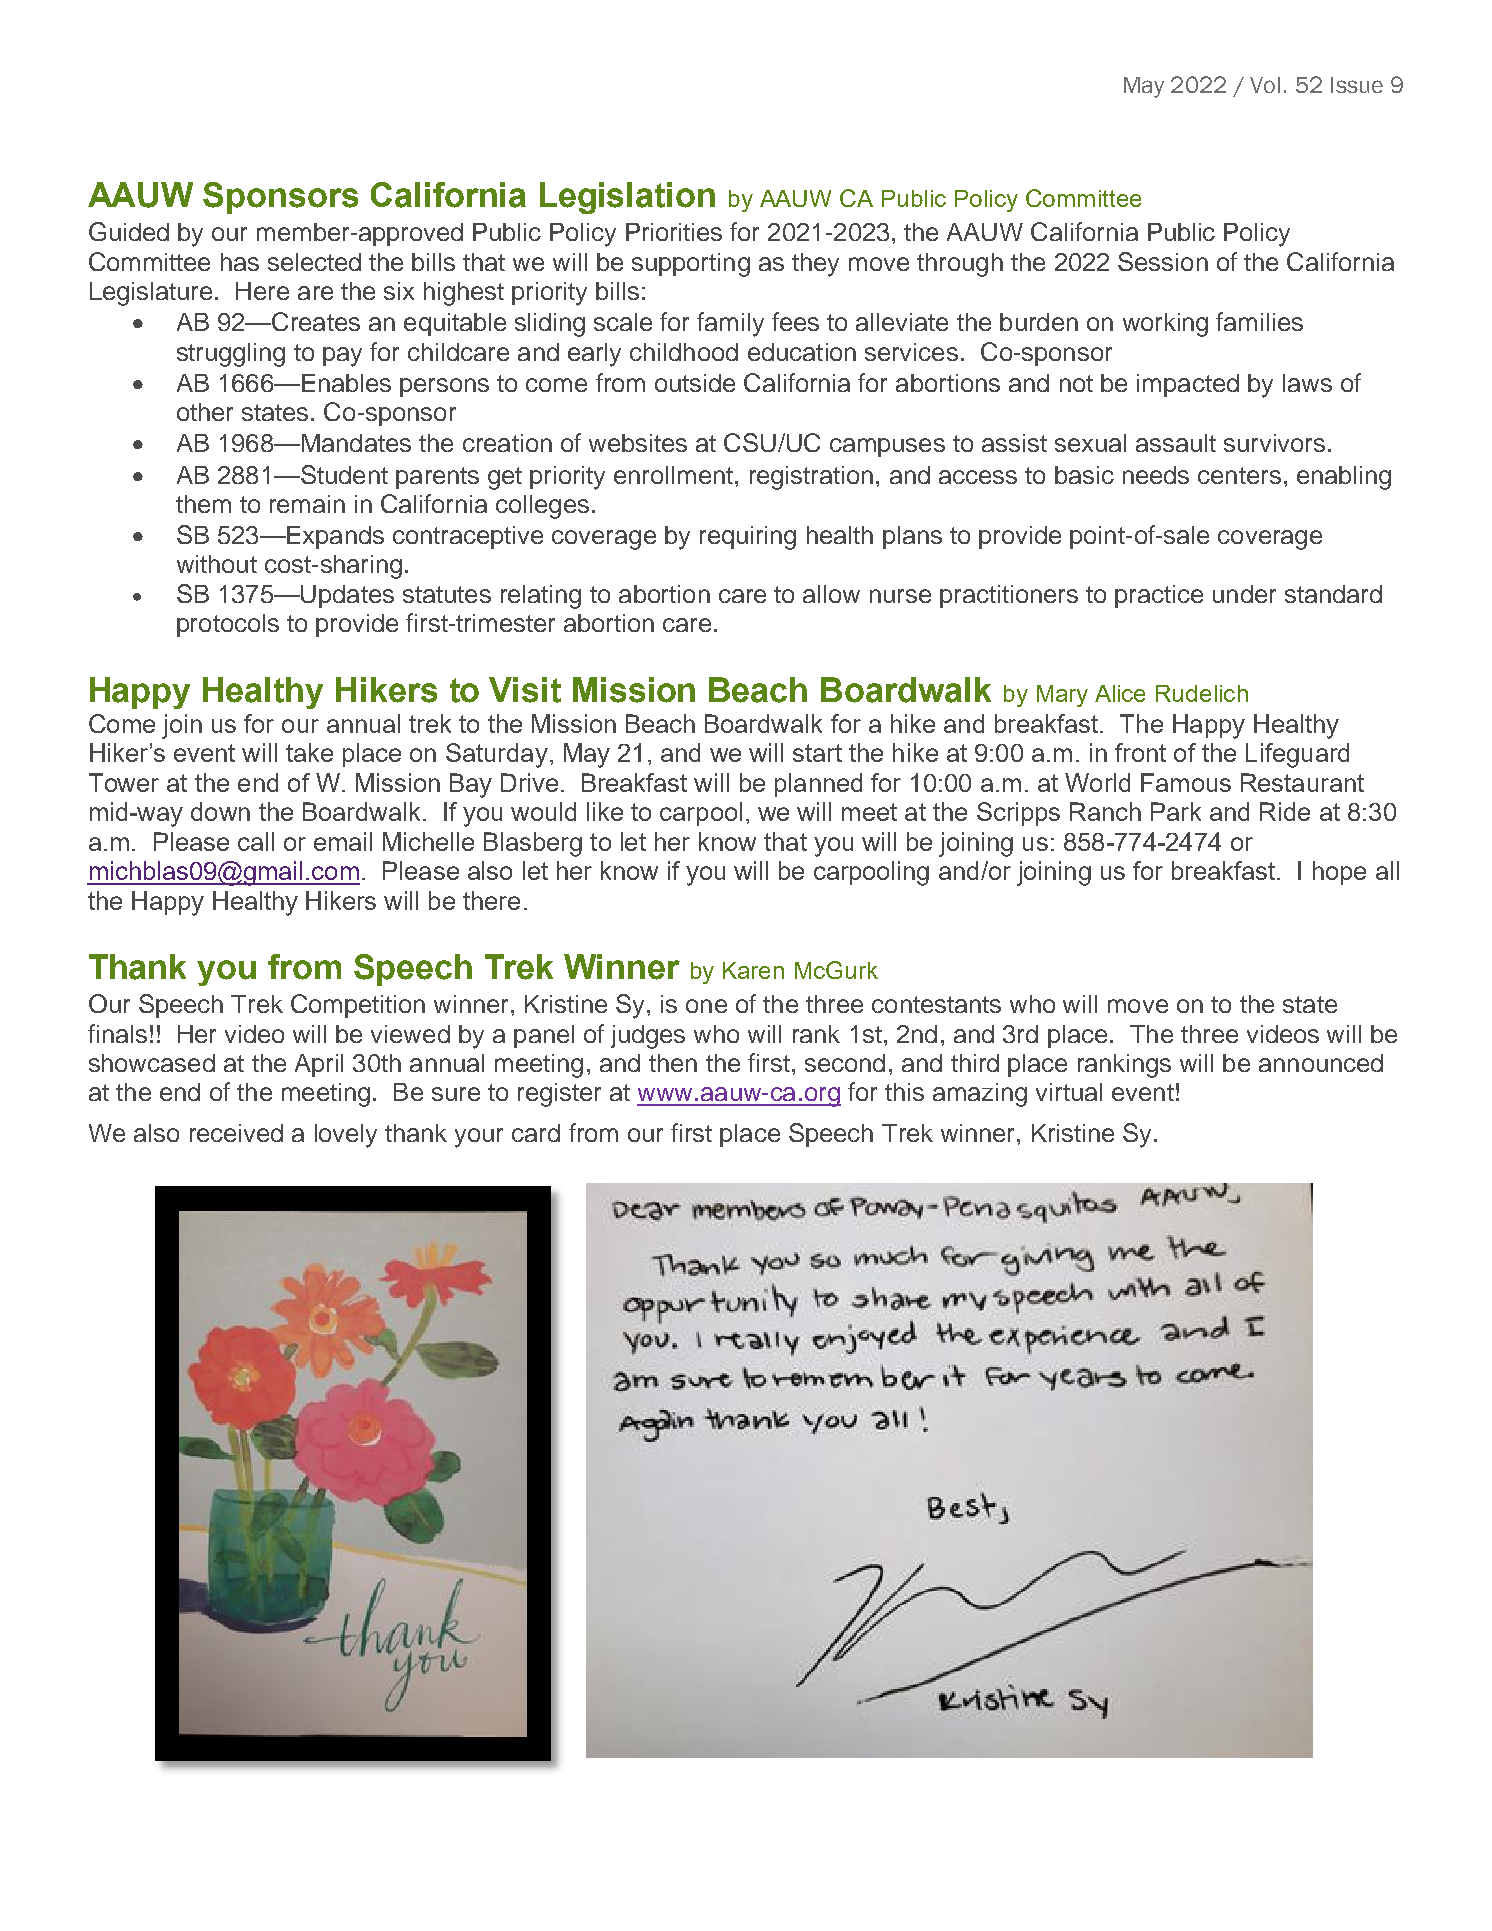  Describe the element at coordinates (831, 594) in the document. I see `allow` at that location.
